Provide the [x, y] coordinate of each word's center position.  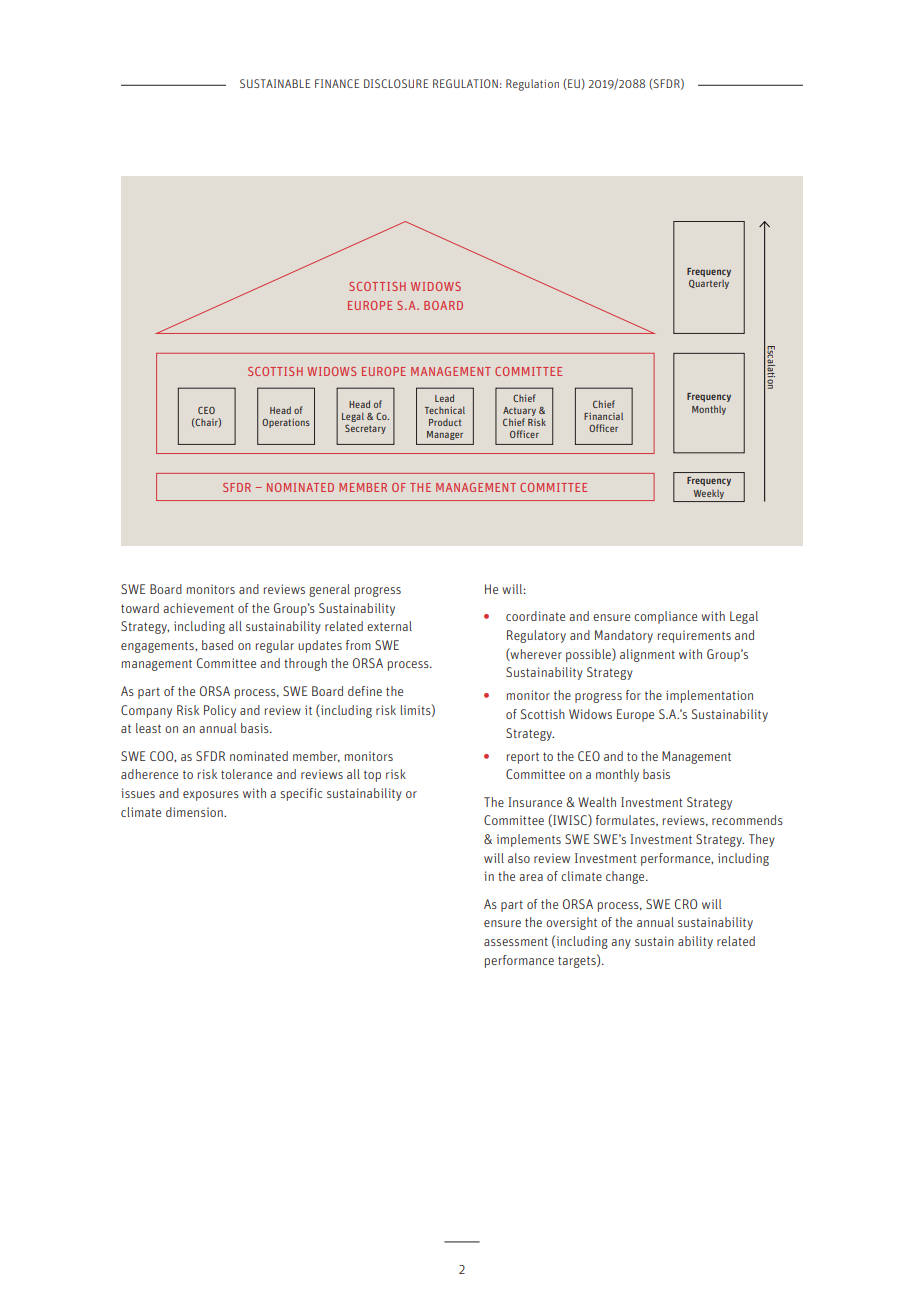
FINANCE [337, 83]
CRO [686, 904]
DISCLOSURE [396, 83]
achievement [198, 608]
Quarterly [709, 284]
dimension [195, 812]
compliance [665, 617]
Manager [445, 435]
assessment [516, 941]
